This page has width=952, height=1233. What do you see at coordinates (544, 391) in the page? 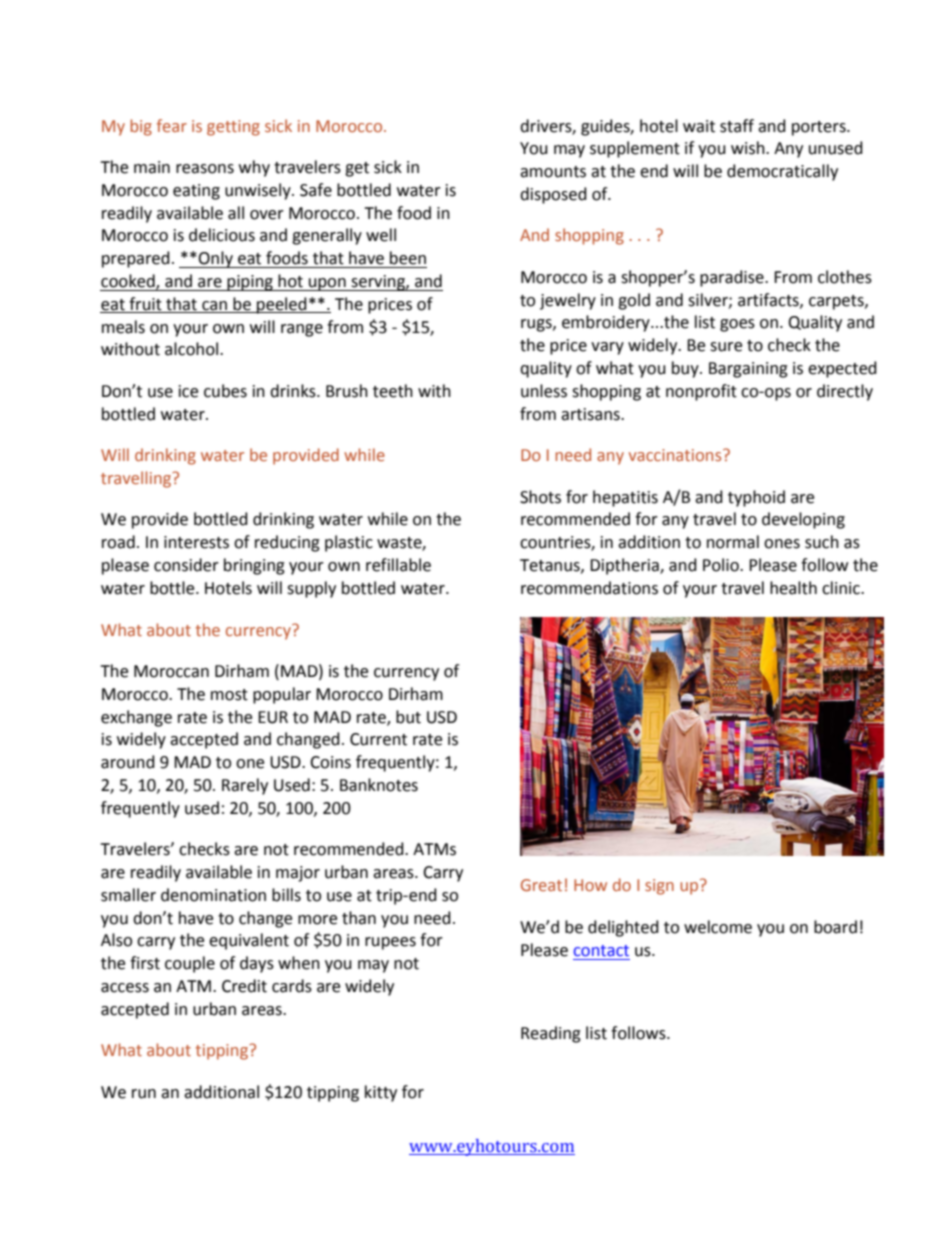
I see `unless` at bounding box center [544, 391].
